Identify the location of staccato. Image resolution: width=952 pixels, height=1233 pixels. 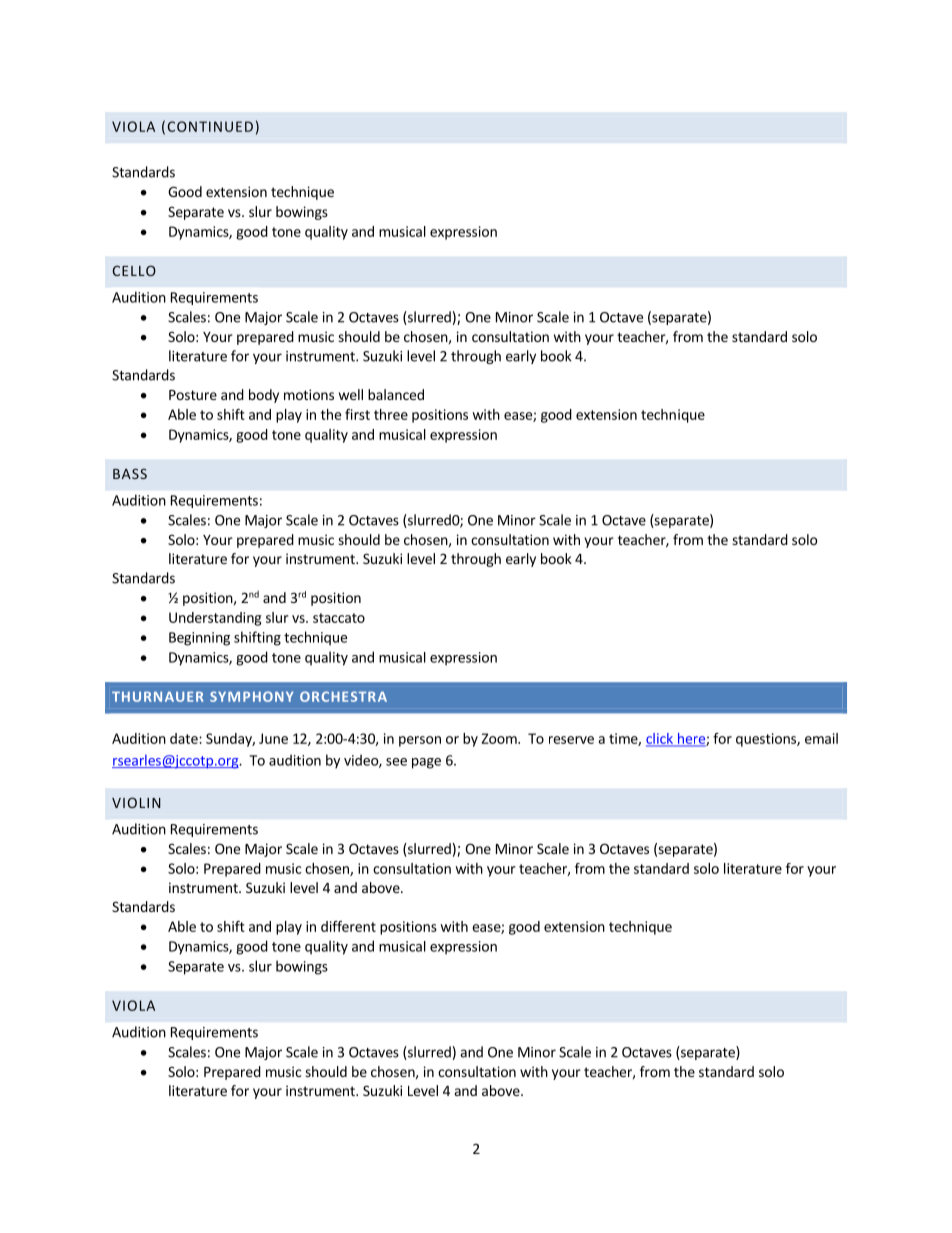
(339, 618).
